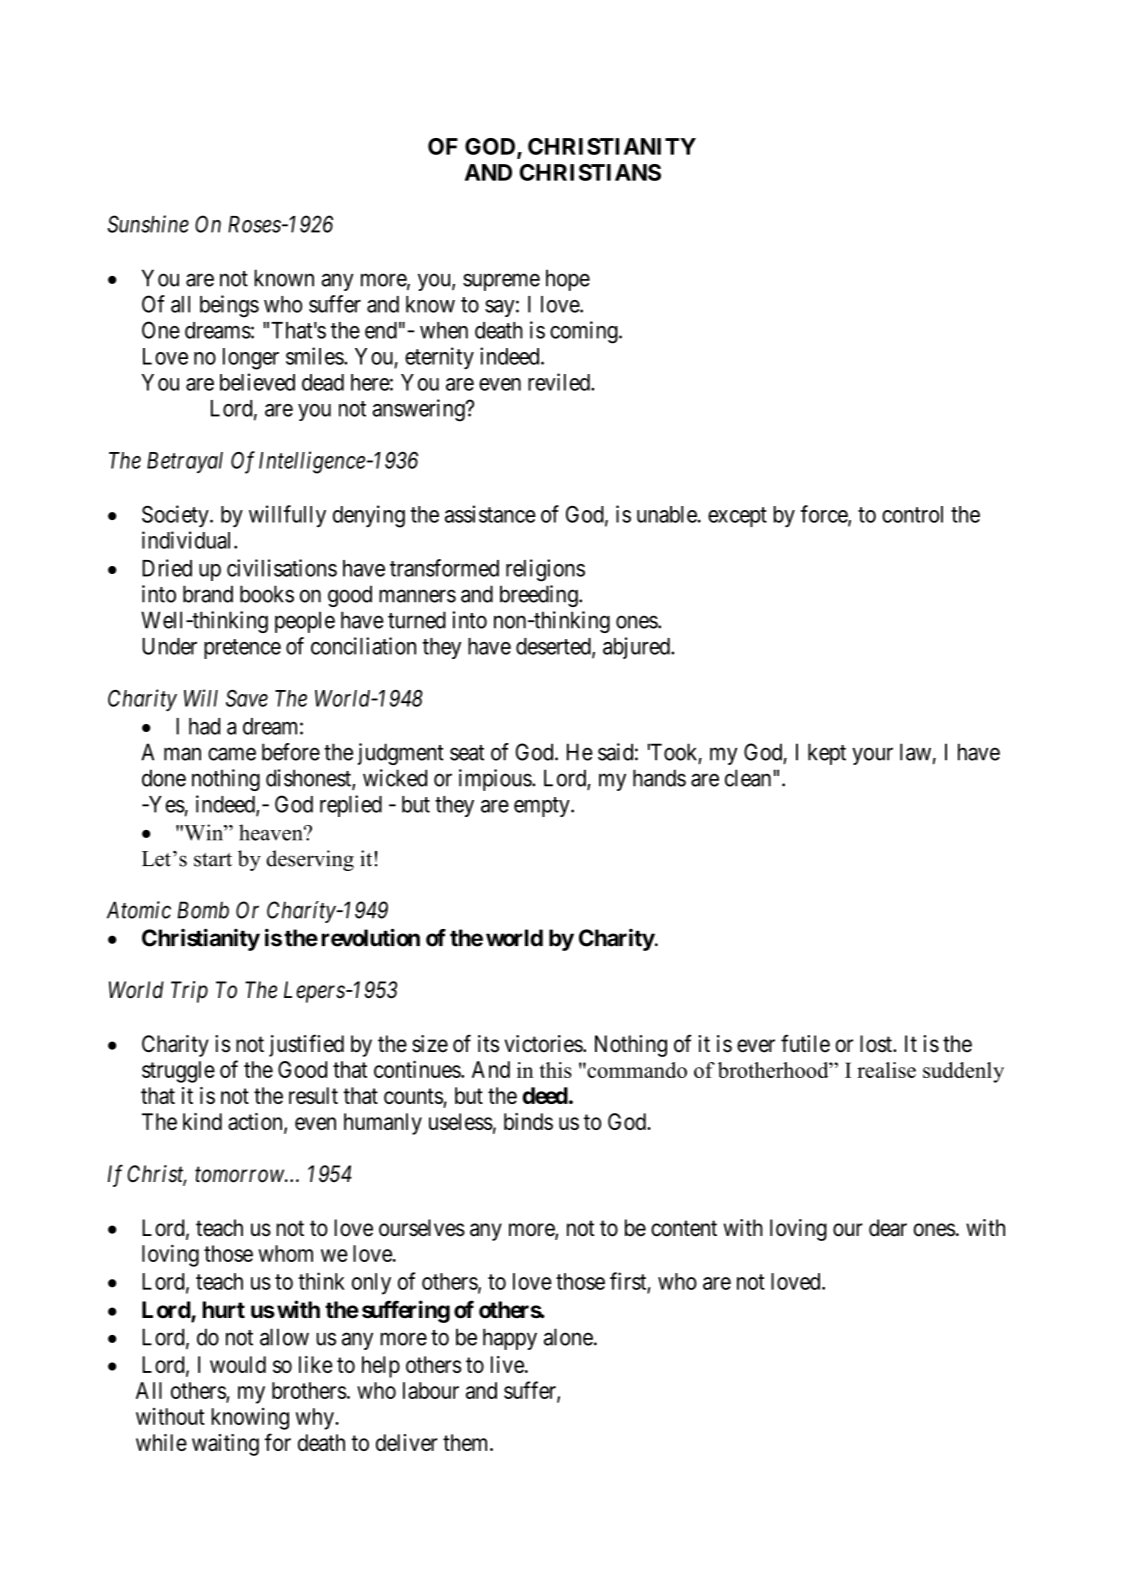  I want to click on your, so click(872, 756).
